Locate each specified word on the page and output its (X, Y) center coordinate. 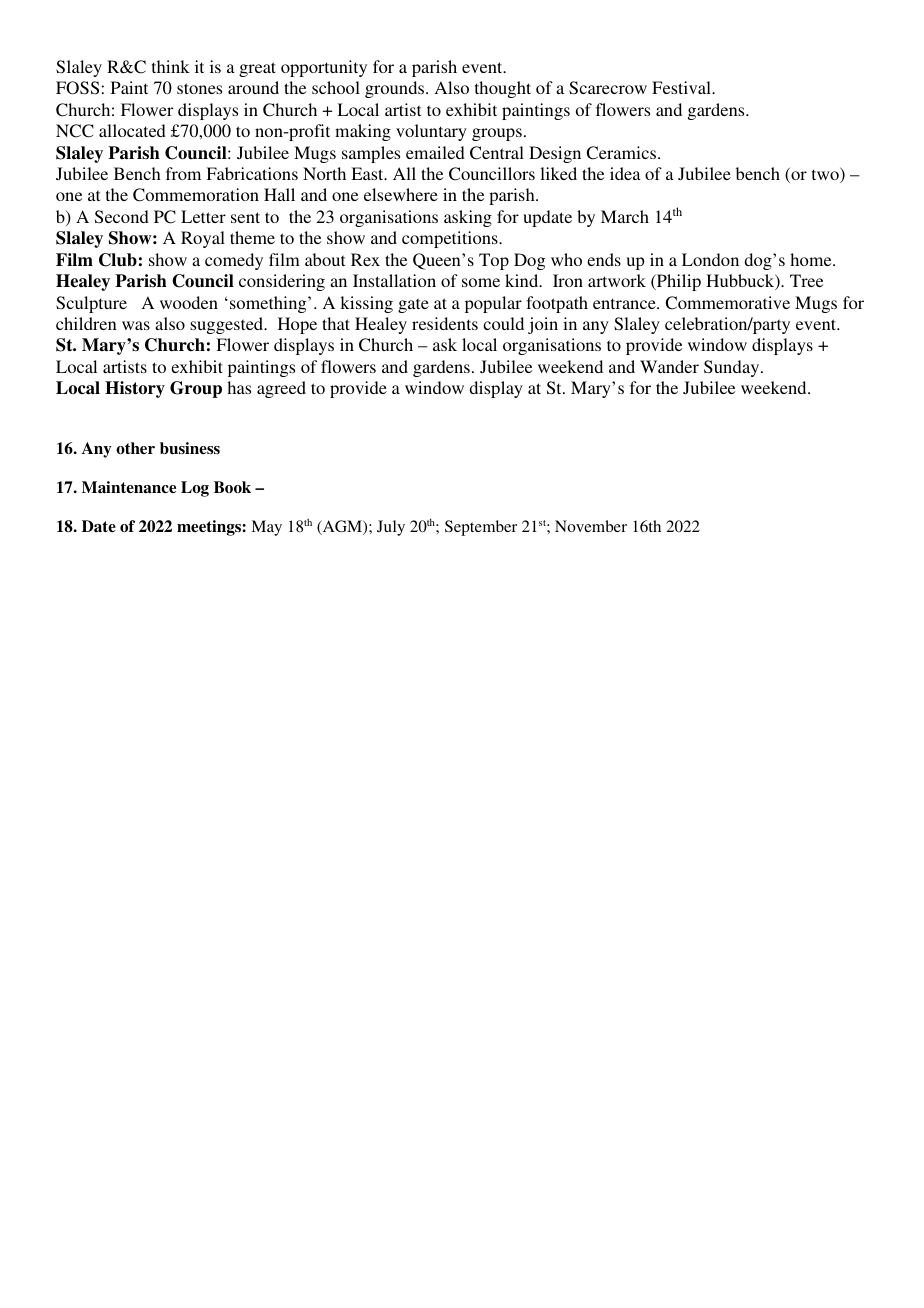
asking (468, 218)
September (481, 528)
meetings (210, 528)
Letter (203, 216)
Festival (682, 87)
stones (199, 88)
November (591, 526)
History (135, 389)
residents (445, 323)
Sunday (733, 368)
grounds (396, 89)
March (625, 216)
